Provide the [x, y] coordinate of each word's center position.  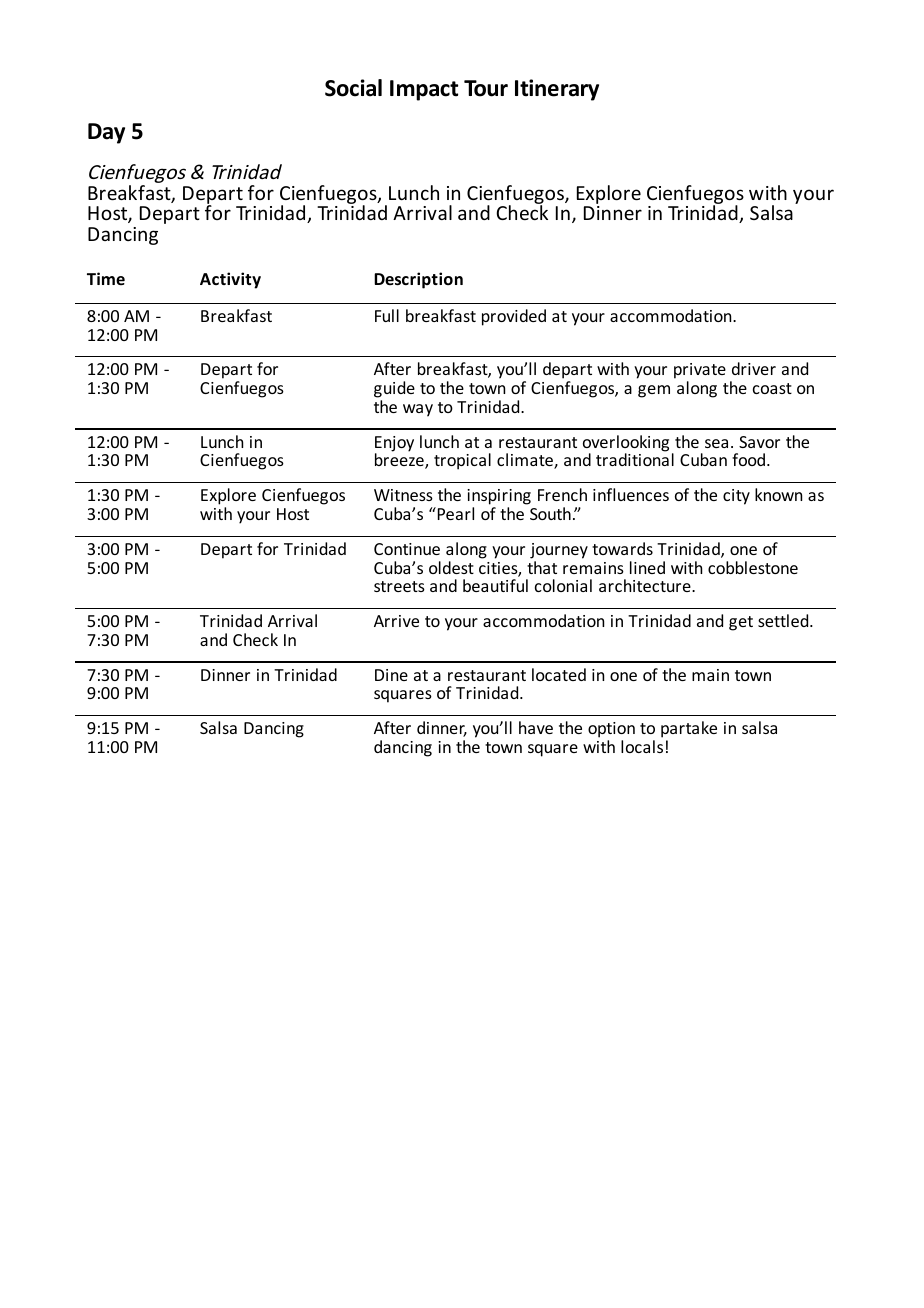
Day [106, 133]
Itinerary [557, 90]
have [536, 727]
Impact [424, 90]
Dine [391, 675]
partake [689, 731]
